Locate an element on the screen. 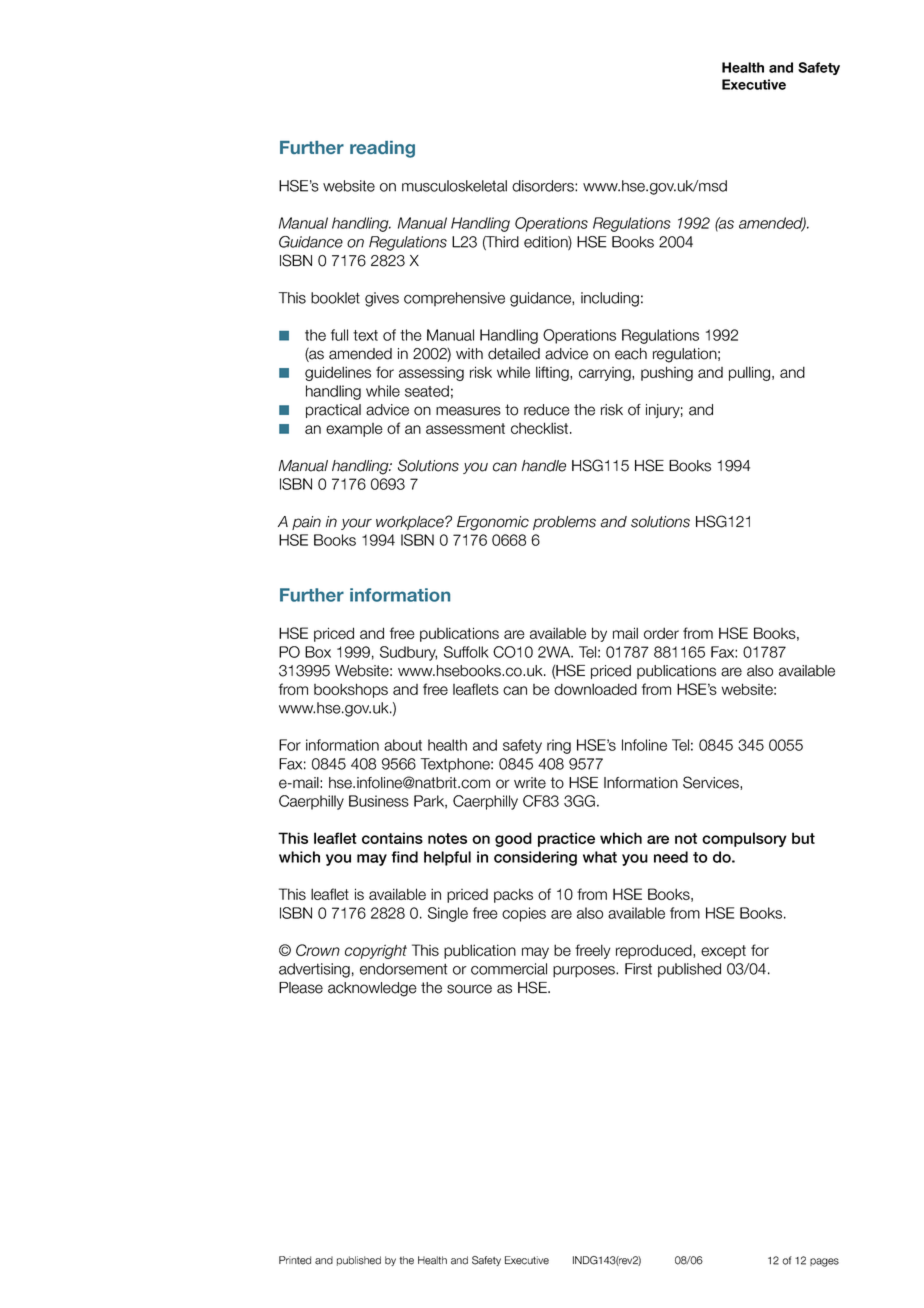  downloaded is located at coordinates (595, 689).
